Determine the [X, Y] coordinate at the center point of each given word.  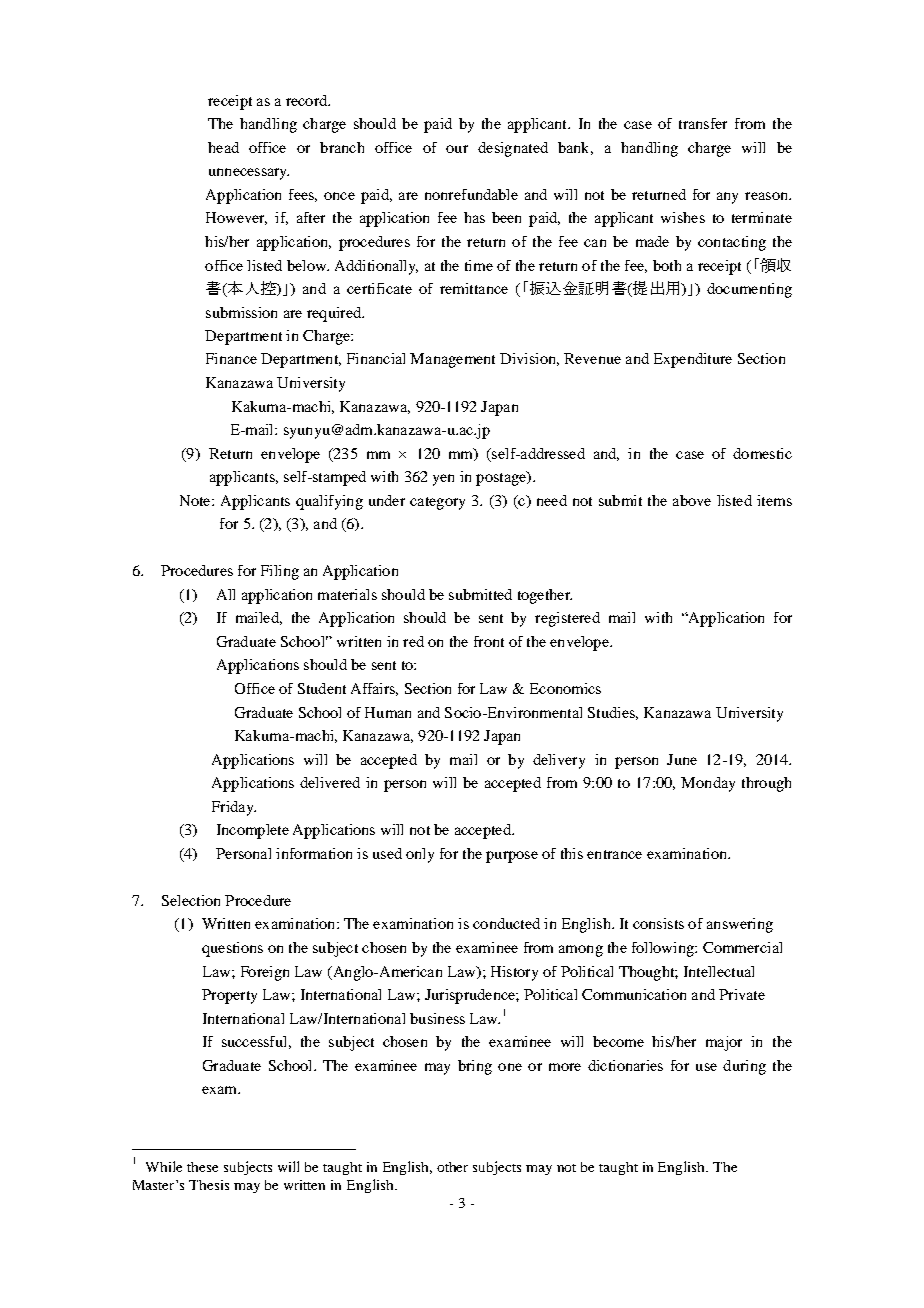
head [223, 147]
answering [740, 925]
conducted [506, 923]
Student [322, 688]
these [202, 1167]
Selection [191, 900]
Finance [231, 358]
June [682, 759]
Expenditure [693, 360]
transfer [703, 123]
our [457, 149]
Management [452, 360]
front [489, 641]
